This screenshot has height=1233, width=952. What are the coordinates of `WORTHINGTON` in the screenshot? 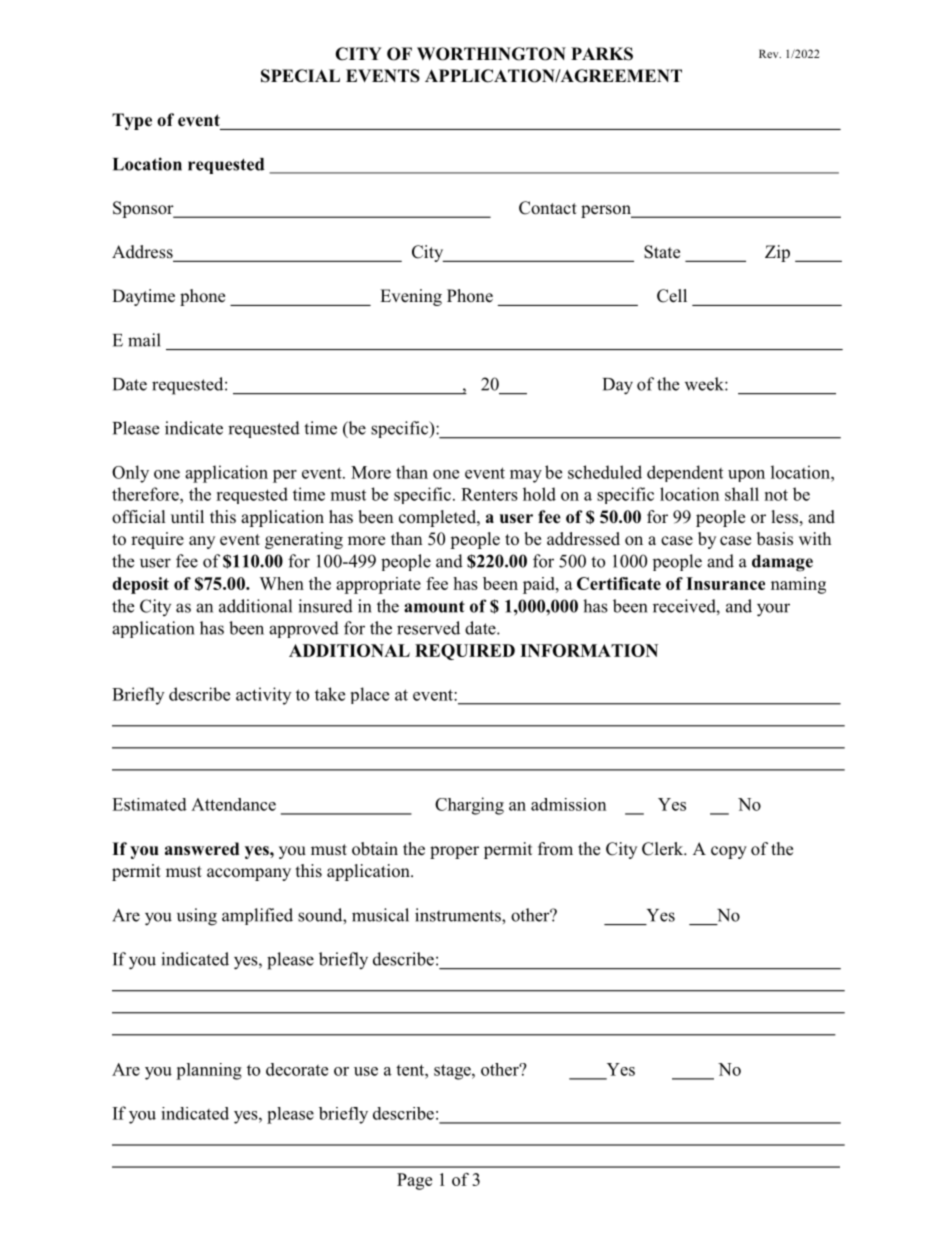 It's located at (491, 54).
